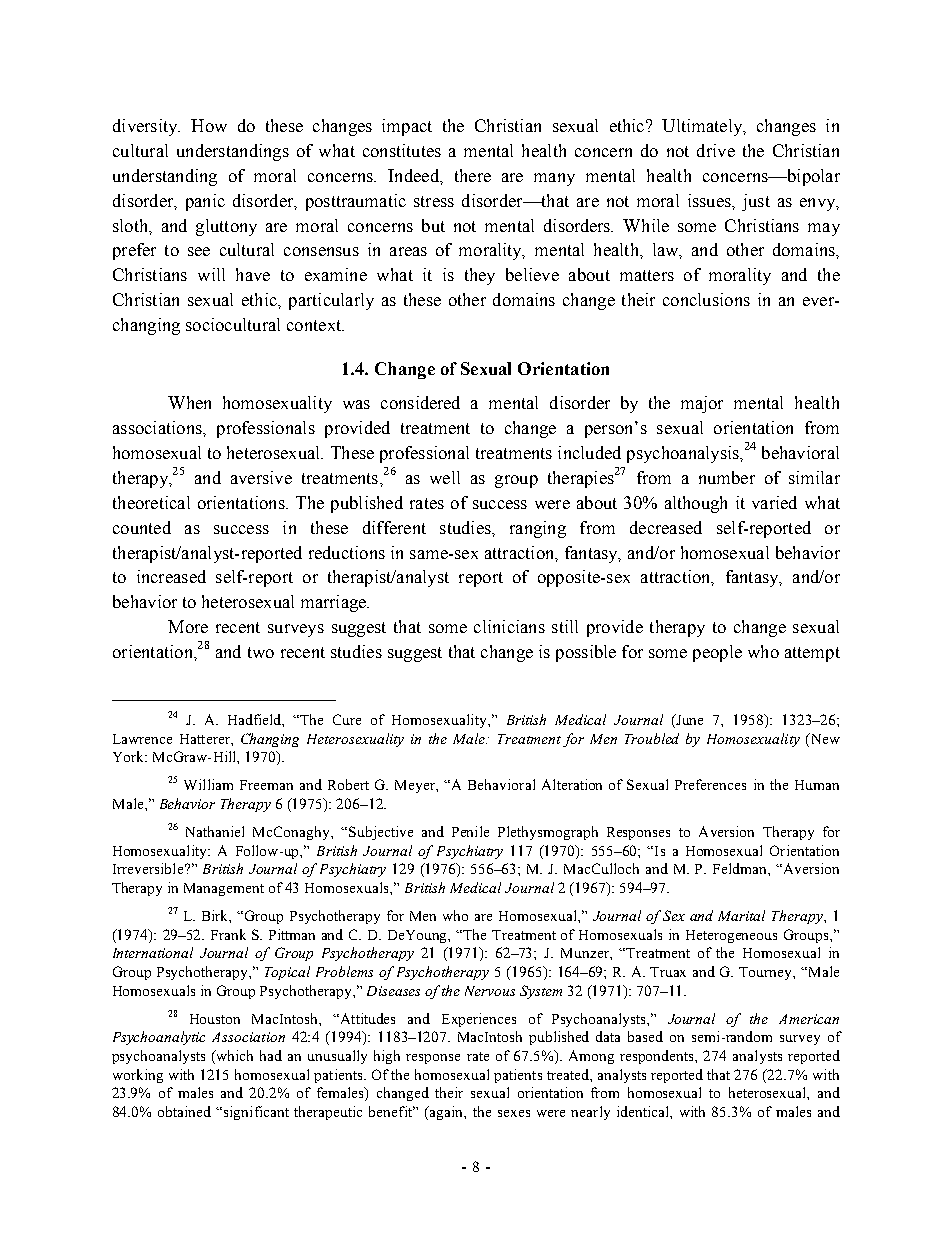  What do you see at coordinates (420, 402) in the screenshot?
I see `considered` at bounding box center [420, 402].
